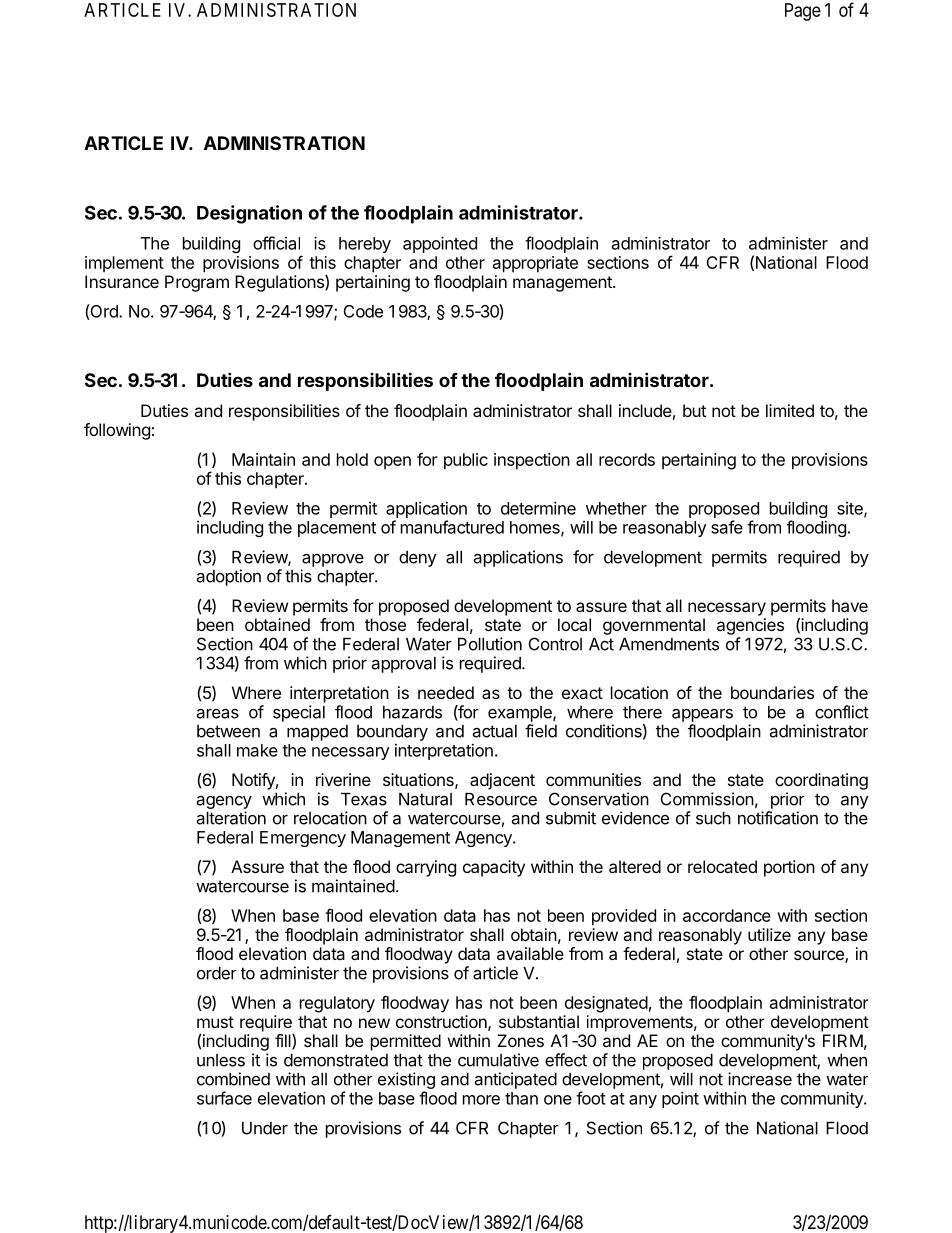 This page has height=1233, width=952. Describe the element at coordinates (229, 577) in the page. I see `adoption` at that location.
